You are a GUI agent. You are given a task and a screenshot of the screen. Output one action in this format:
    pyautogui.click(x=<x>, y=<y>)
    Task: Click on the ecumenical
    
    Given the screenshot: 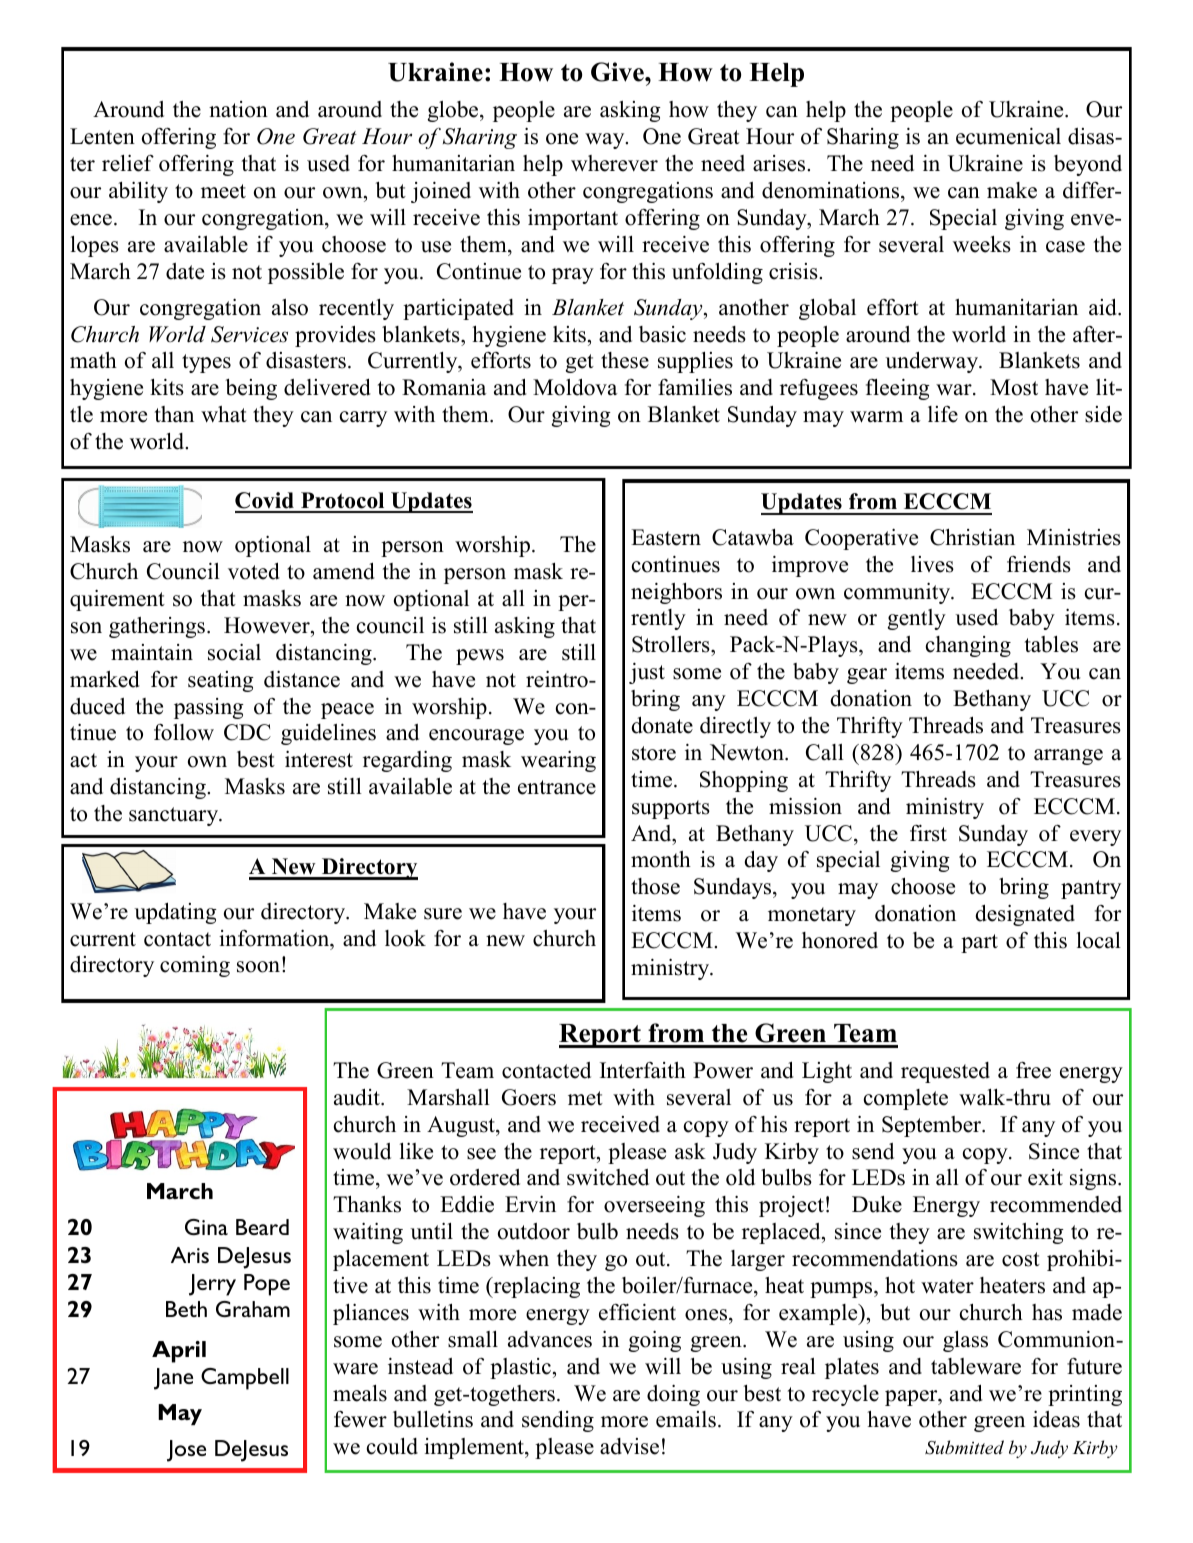 What is the action you would take?
    pyautogui.click(x=1008, y=136)
